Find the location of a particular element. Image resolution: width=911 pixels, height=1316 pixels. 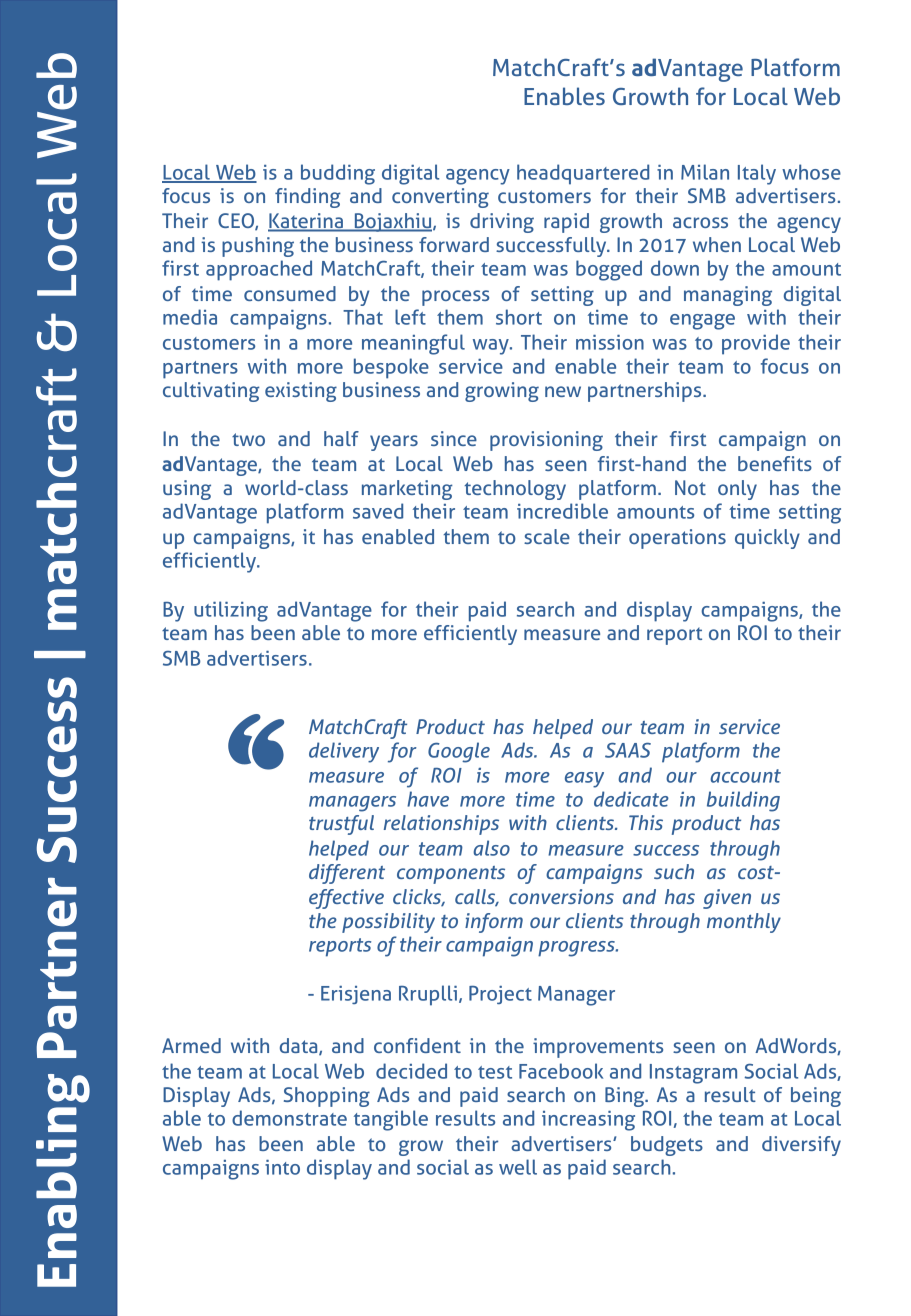

also is located at coordinates (491, 848).
